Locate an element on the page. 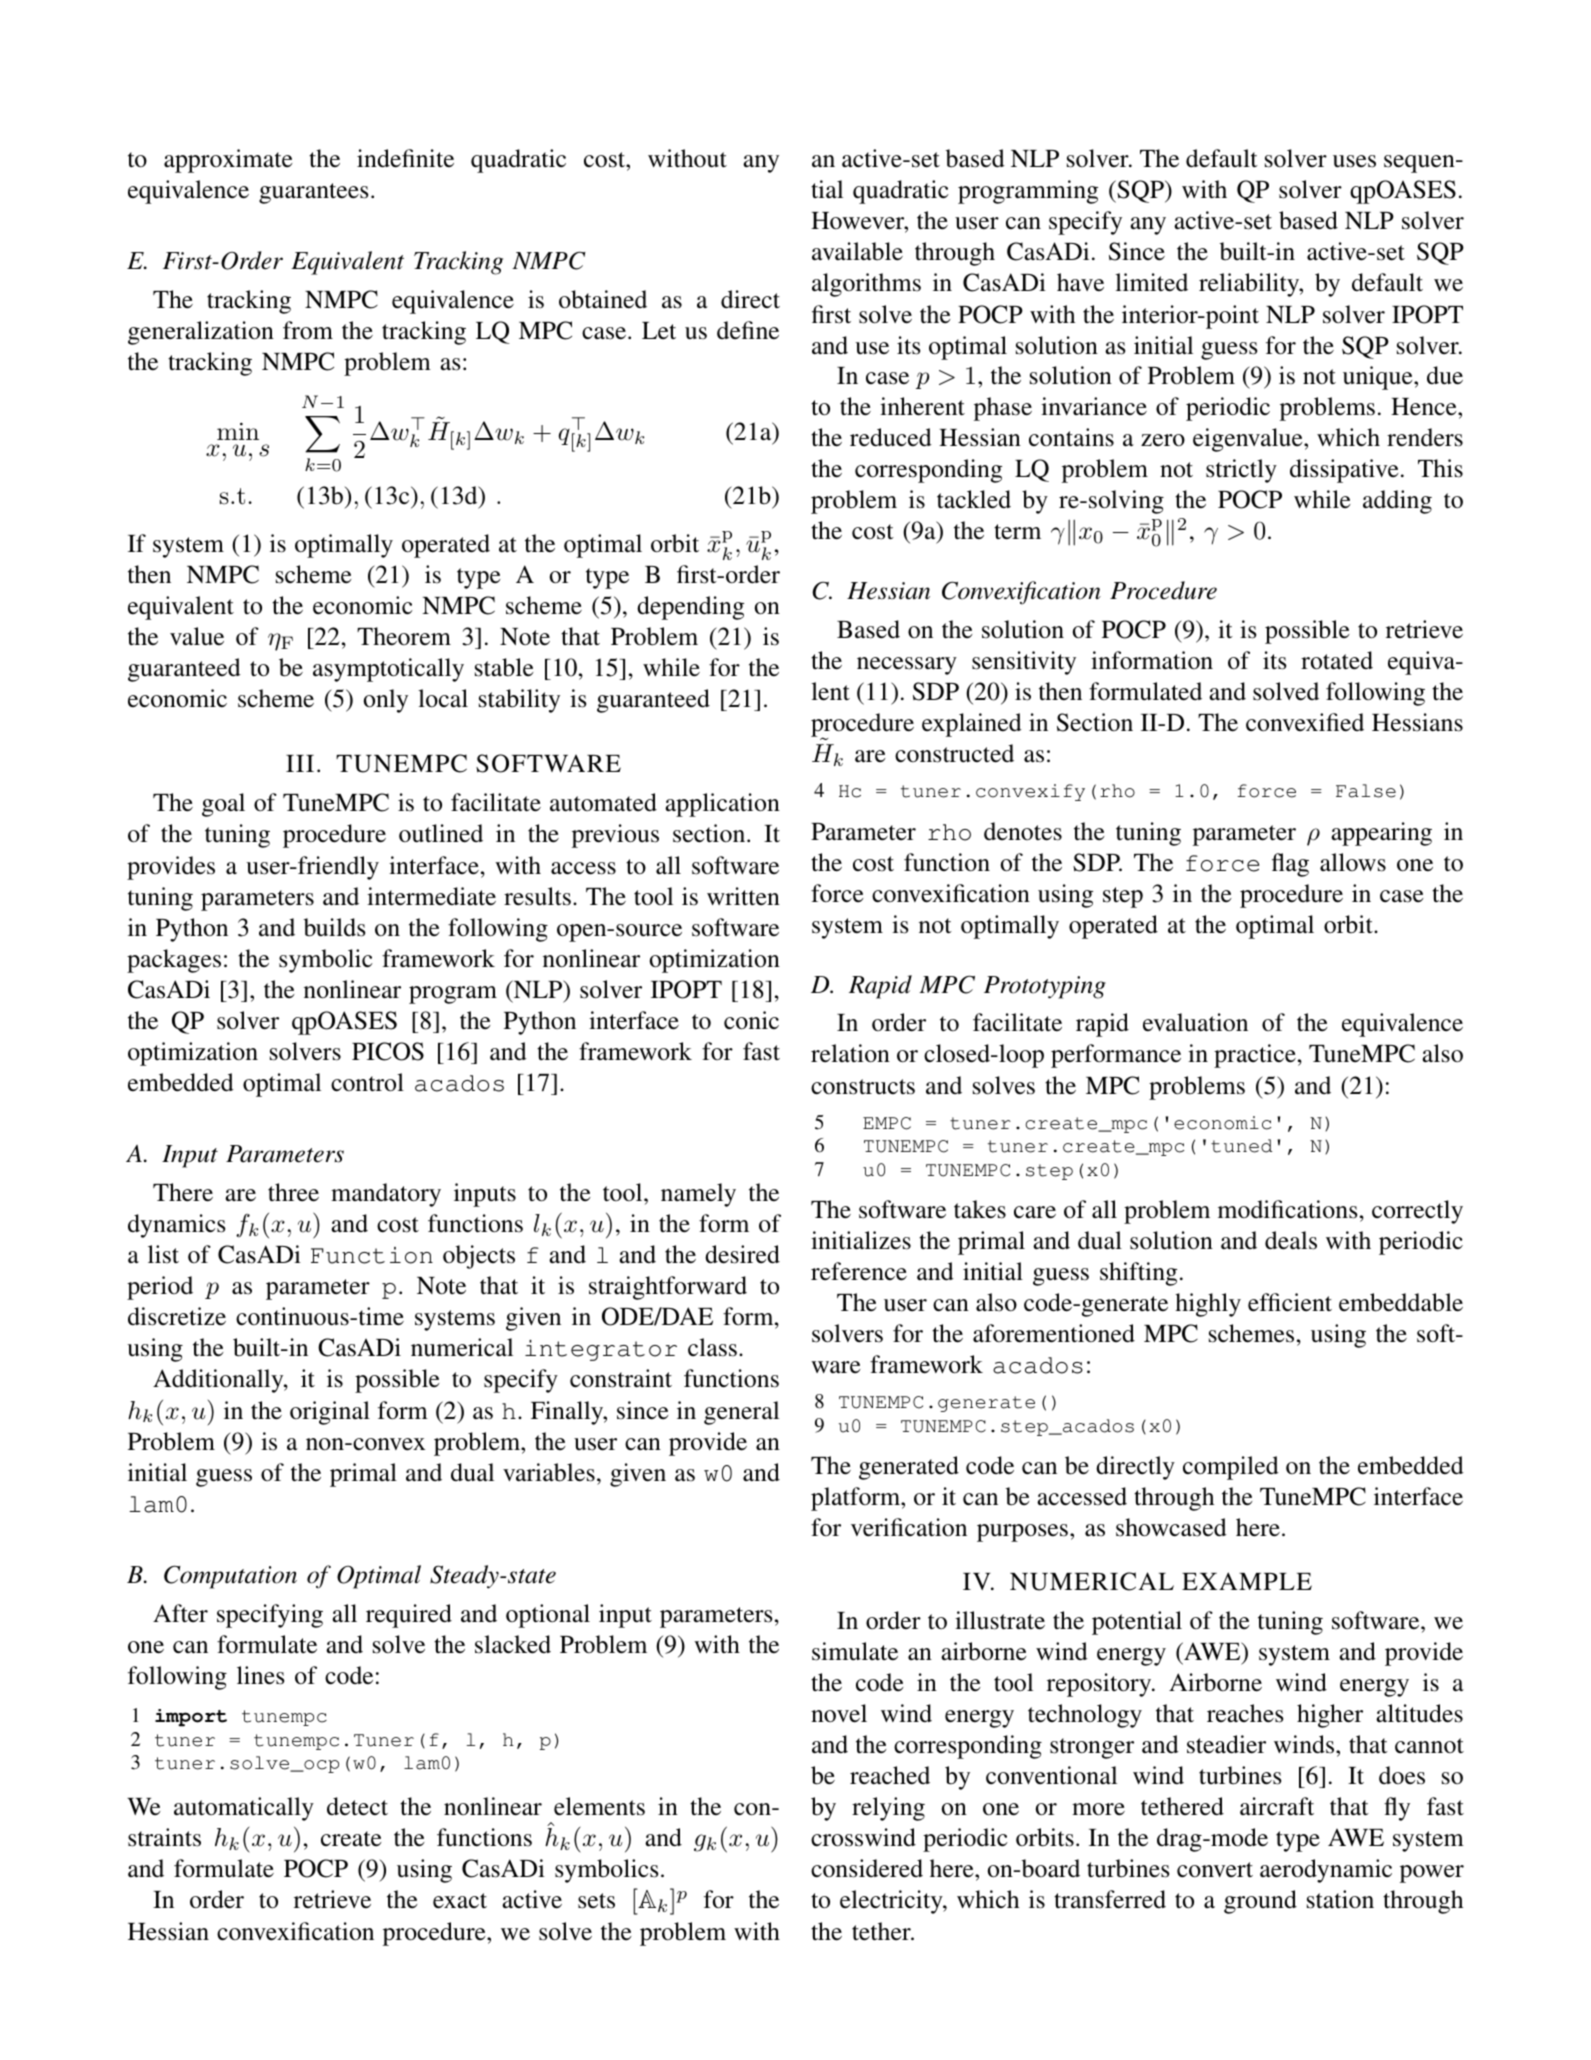  guarantees is located at coordinates (314, 193).
